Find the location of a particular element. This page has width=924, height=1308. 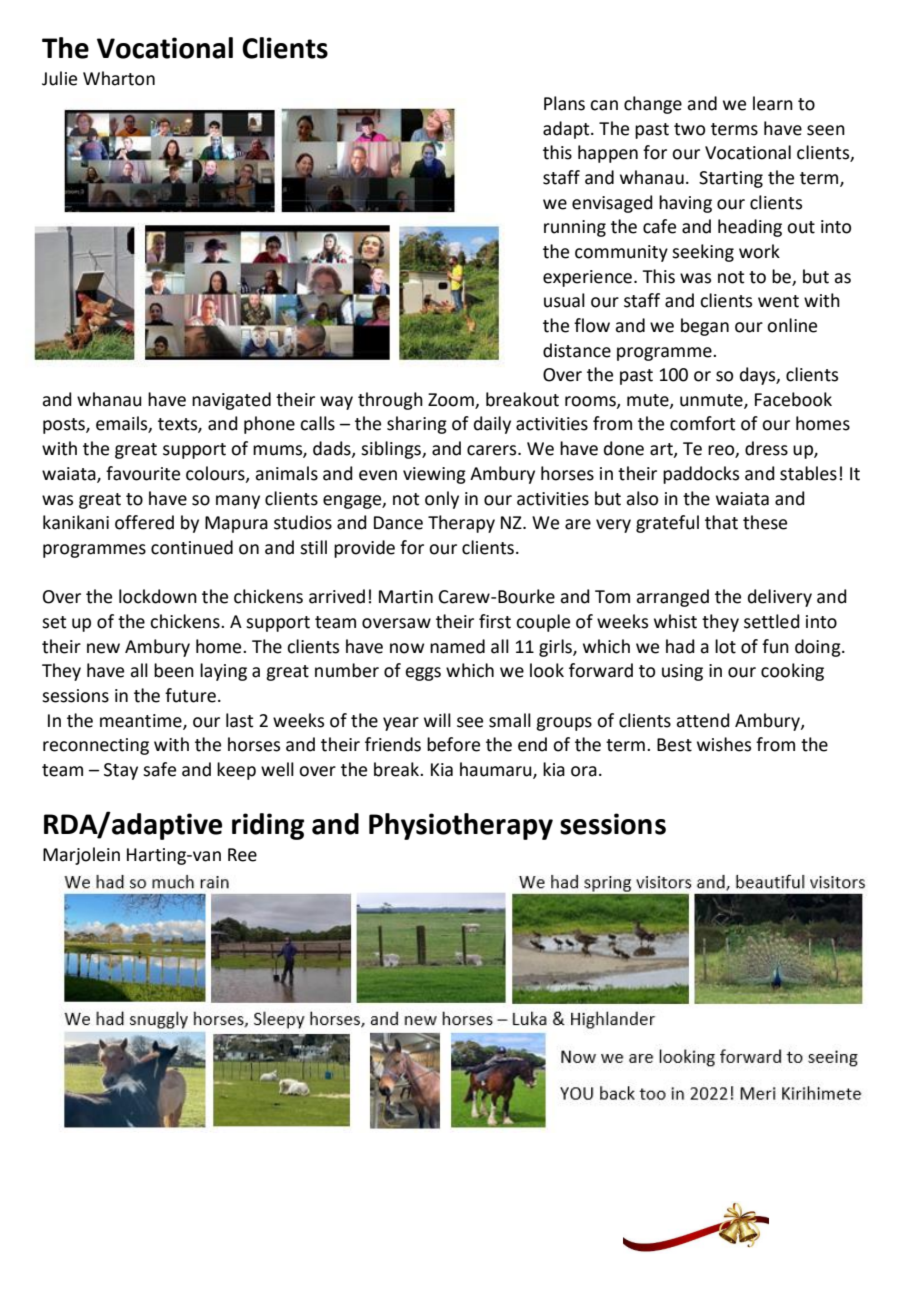

Plans is located at coordinates (564, 103).
